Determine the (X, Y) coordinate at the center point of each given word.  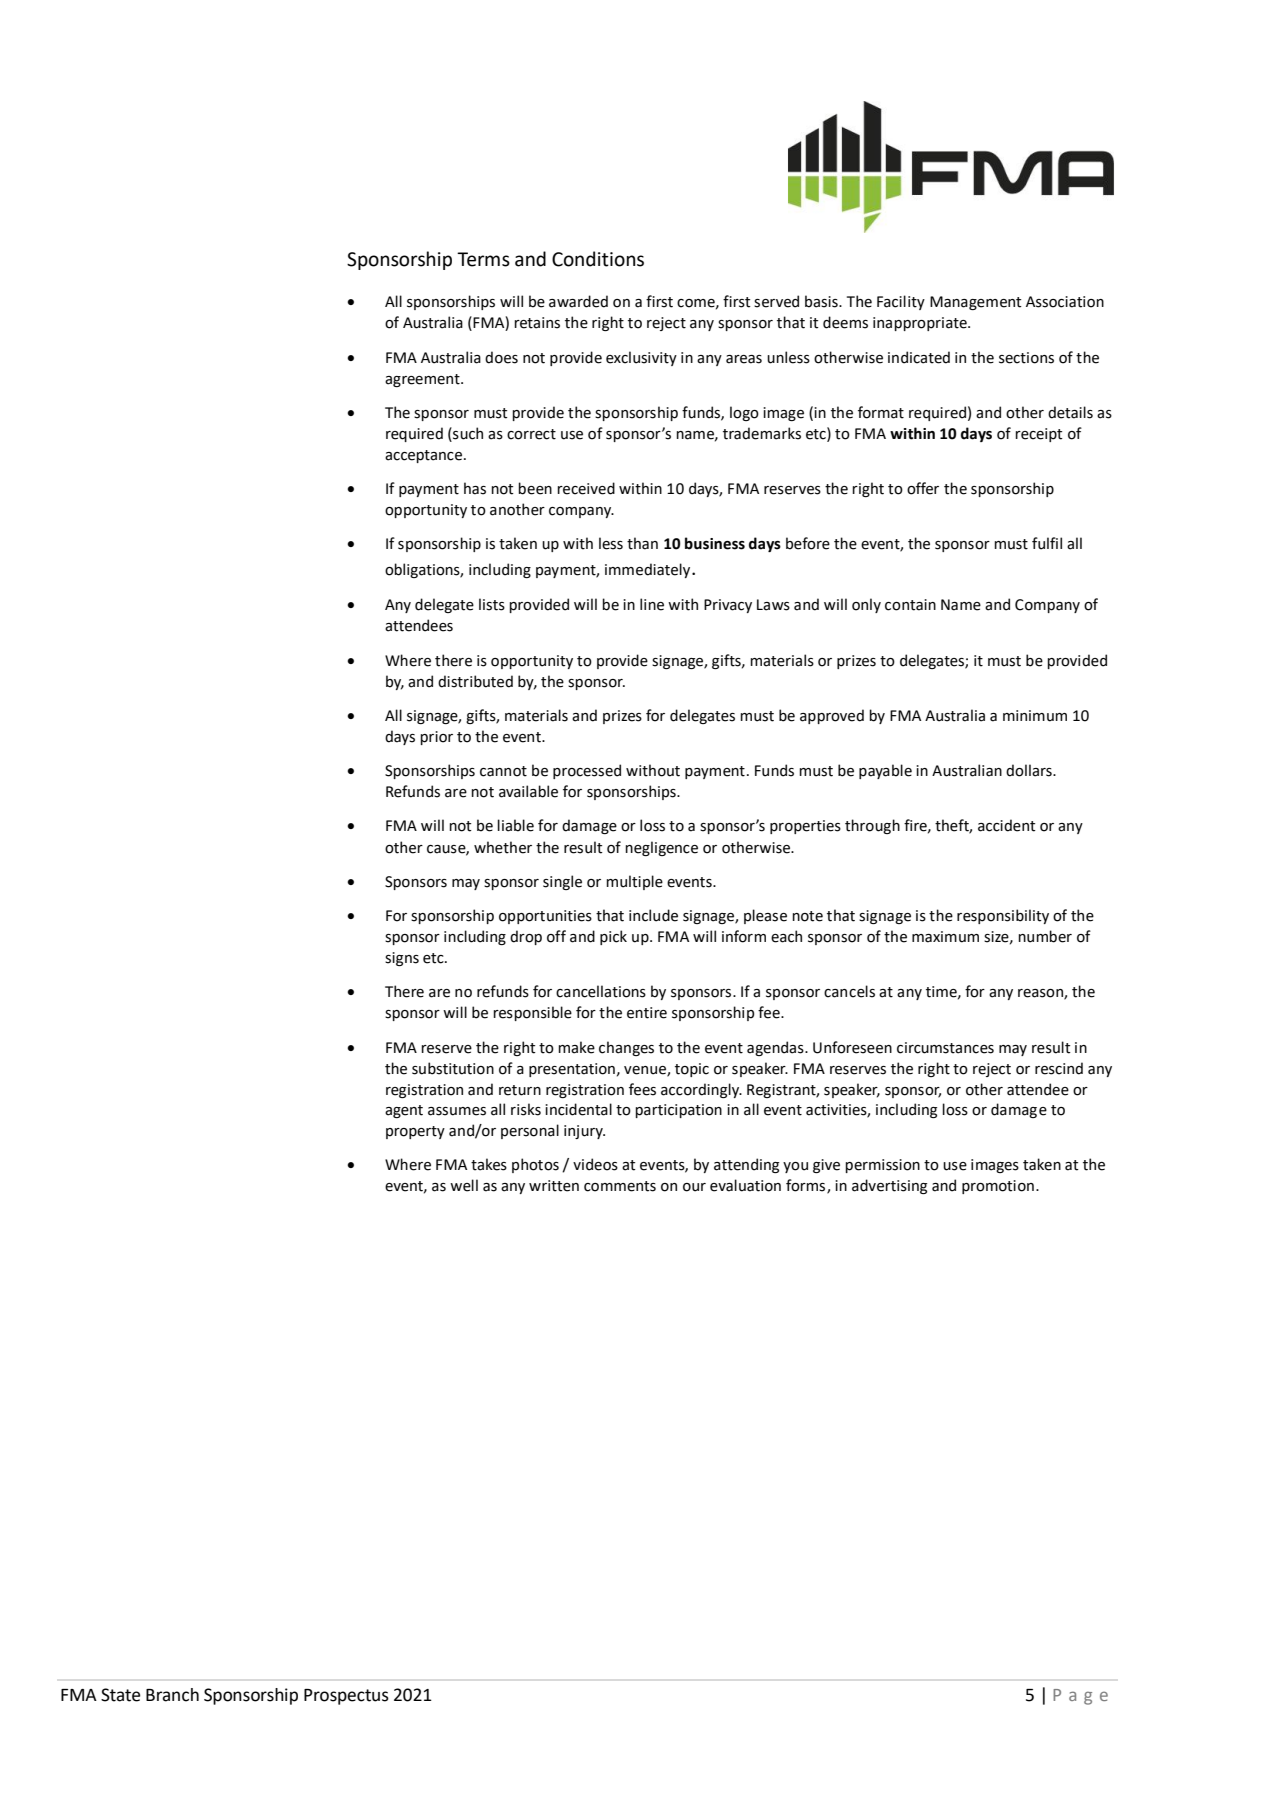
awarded (578, 301)
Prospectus (346, 1697)
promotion (998, 1187)
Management (976, 303)
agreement (423, 380)
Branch (172, 1695)
